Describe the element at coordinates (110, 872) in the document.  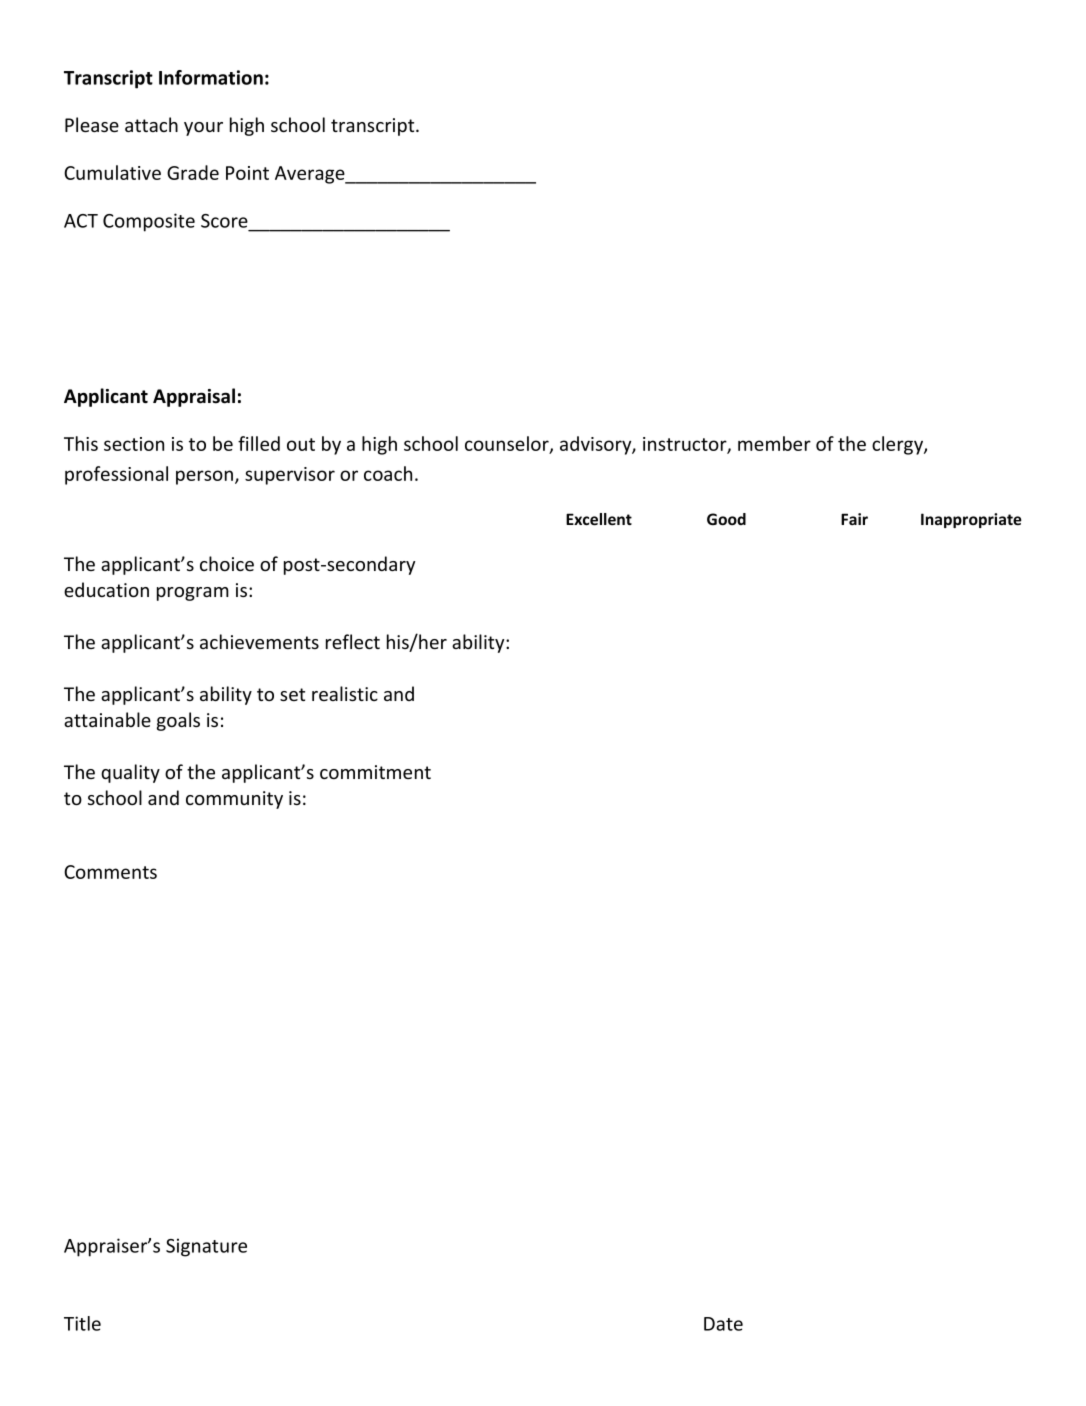
I see `Comments` at that location.
